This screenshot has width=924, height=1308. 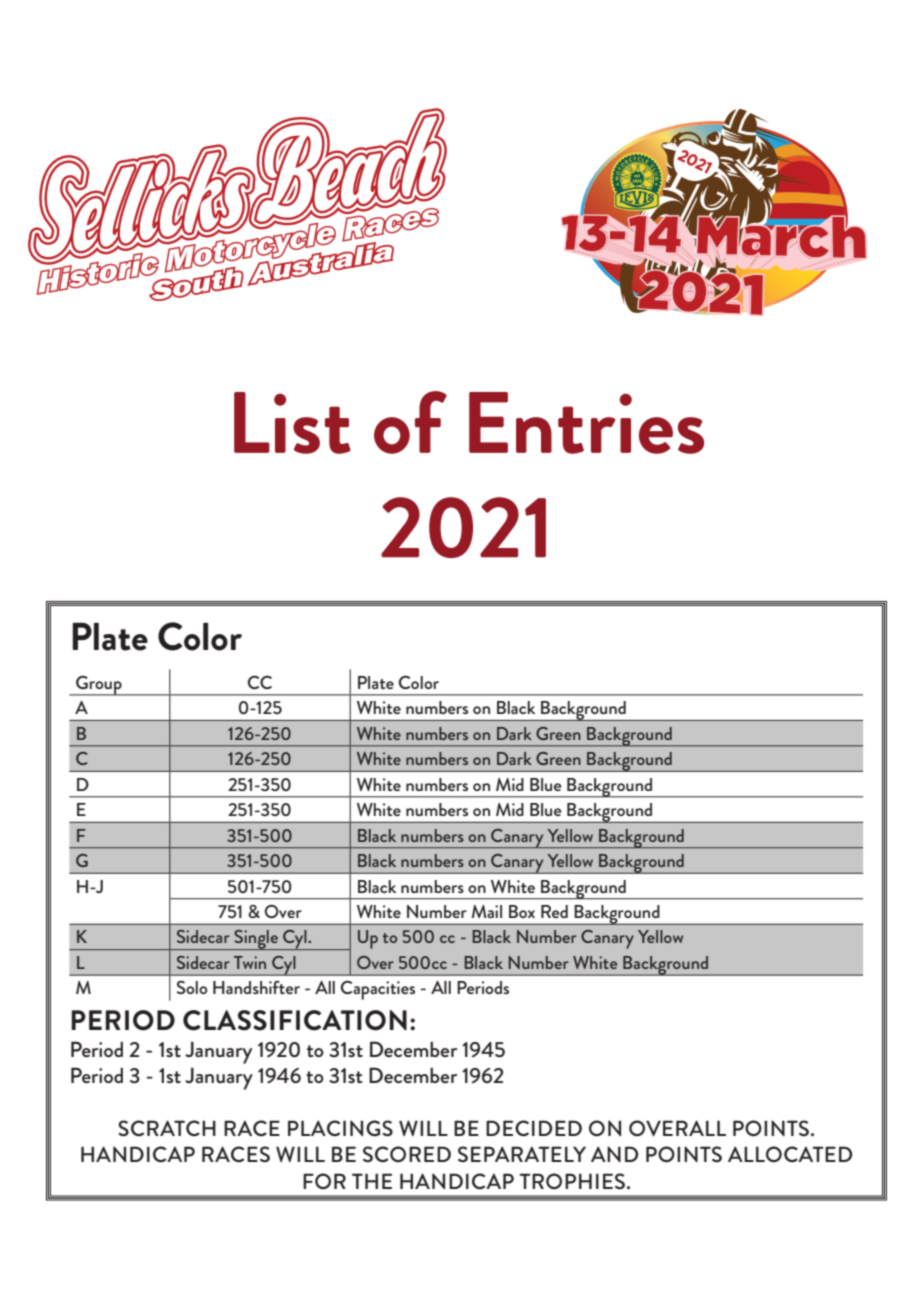 I want to click on Single, so click(x=256, y=940).
